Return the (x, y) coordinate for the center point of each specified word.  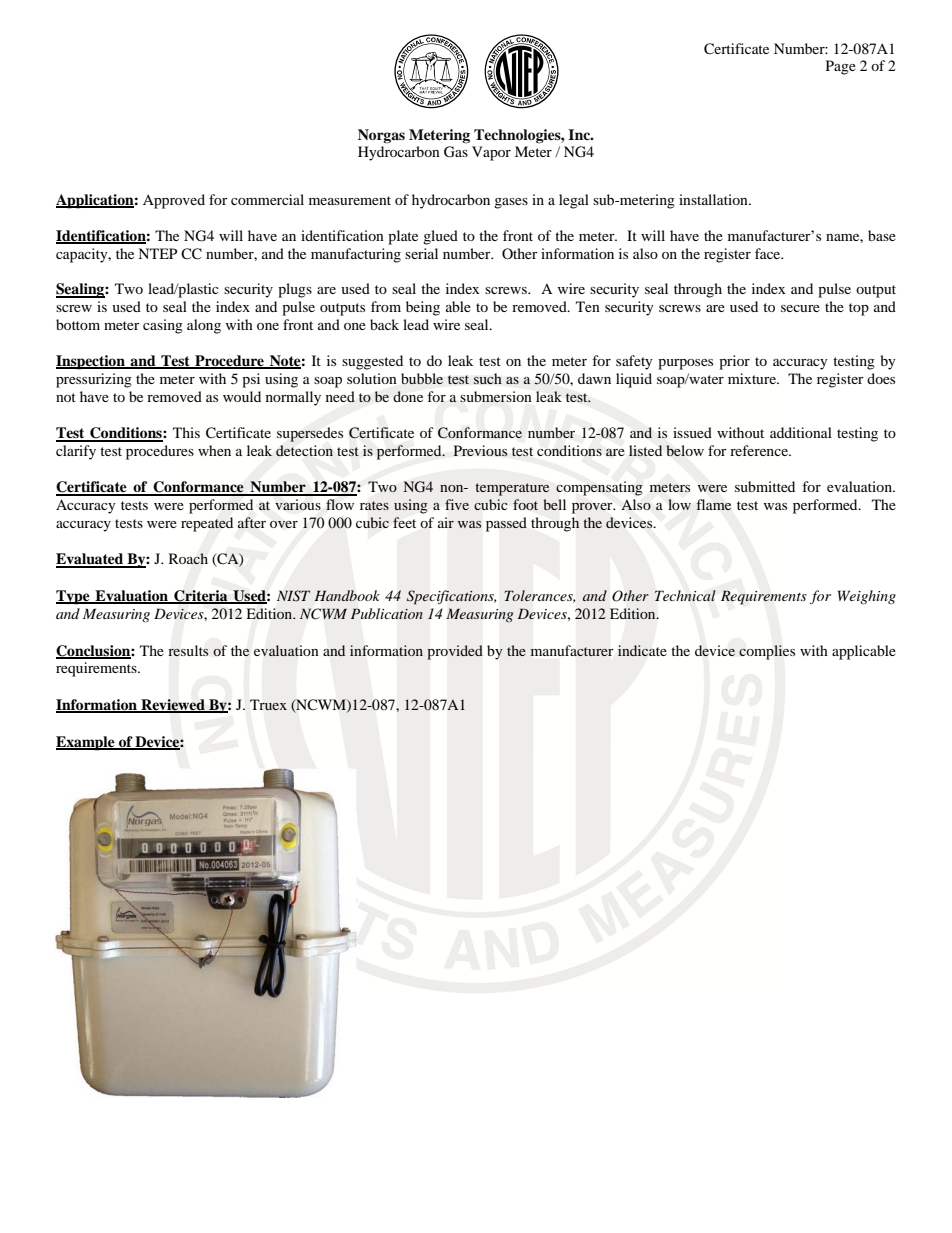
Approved (174, 201)
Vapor (491, 153)
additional (801, 432)
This (186, 432)
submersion (496, 396)
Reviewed (173, 706)
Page (841, 67)
